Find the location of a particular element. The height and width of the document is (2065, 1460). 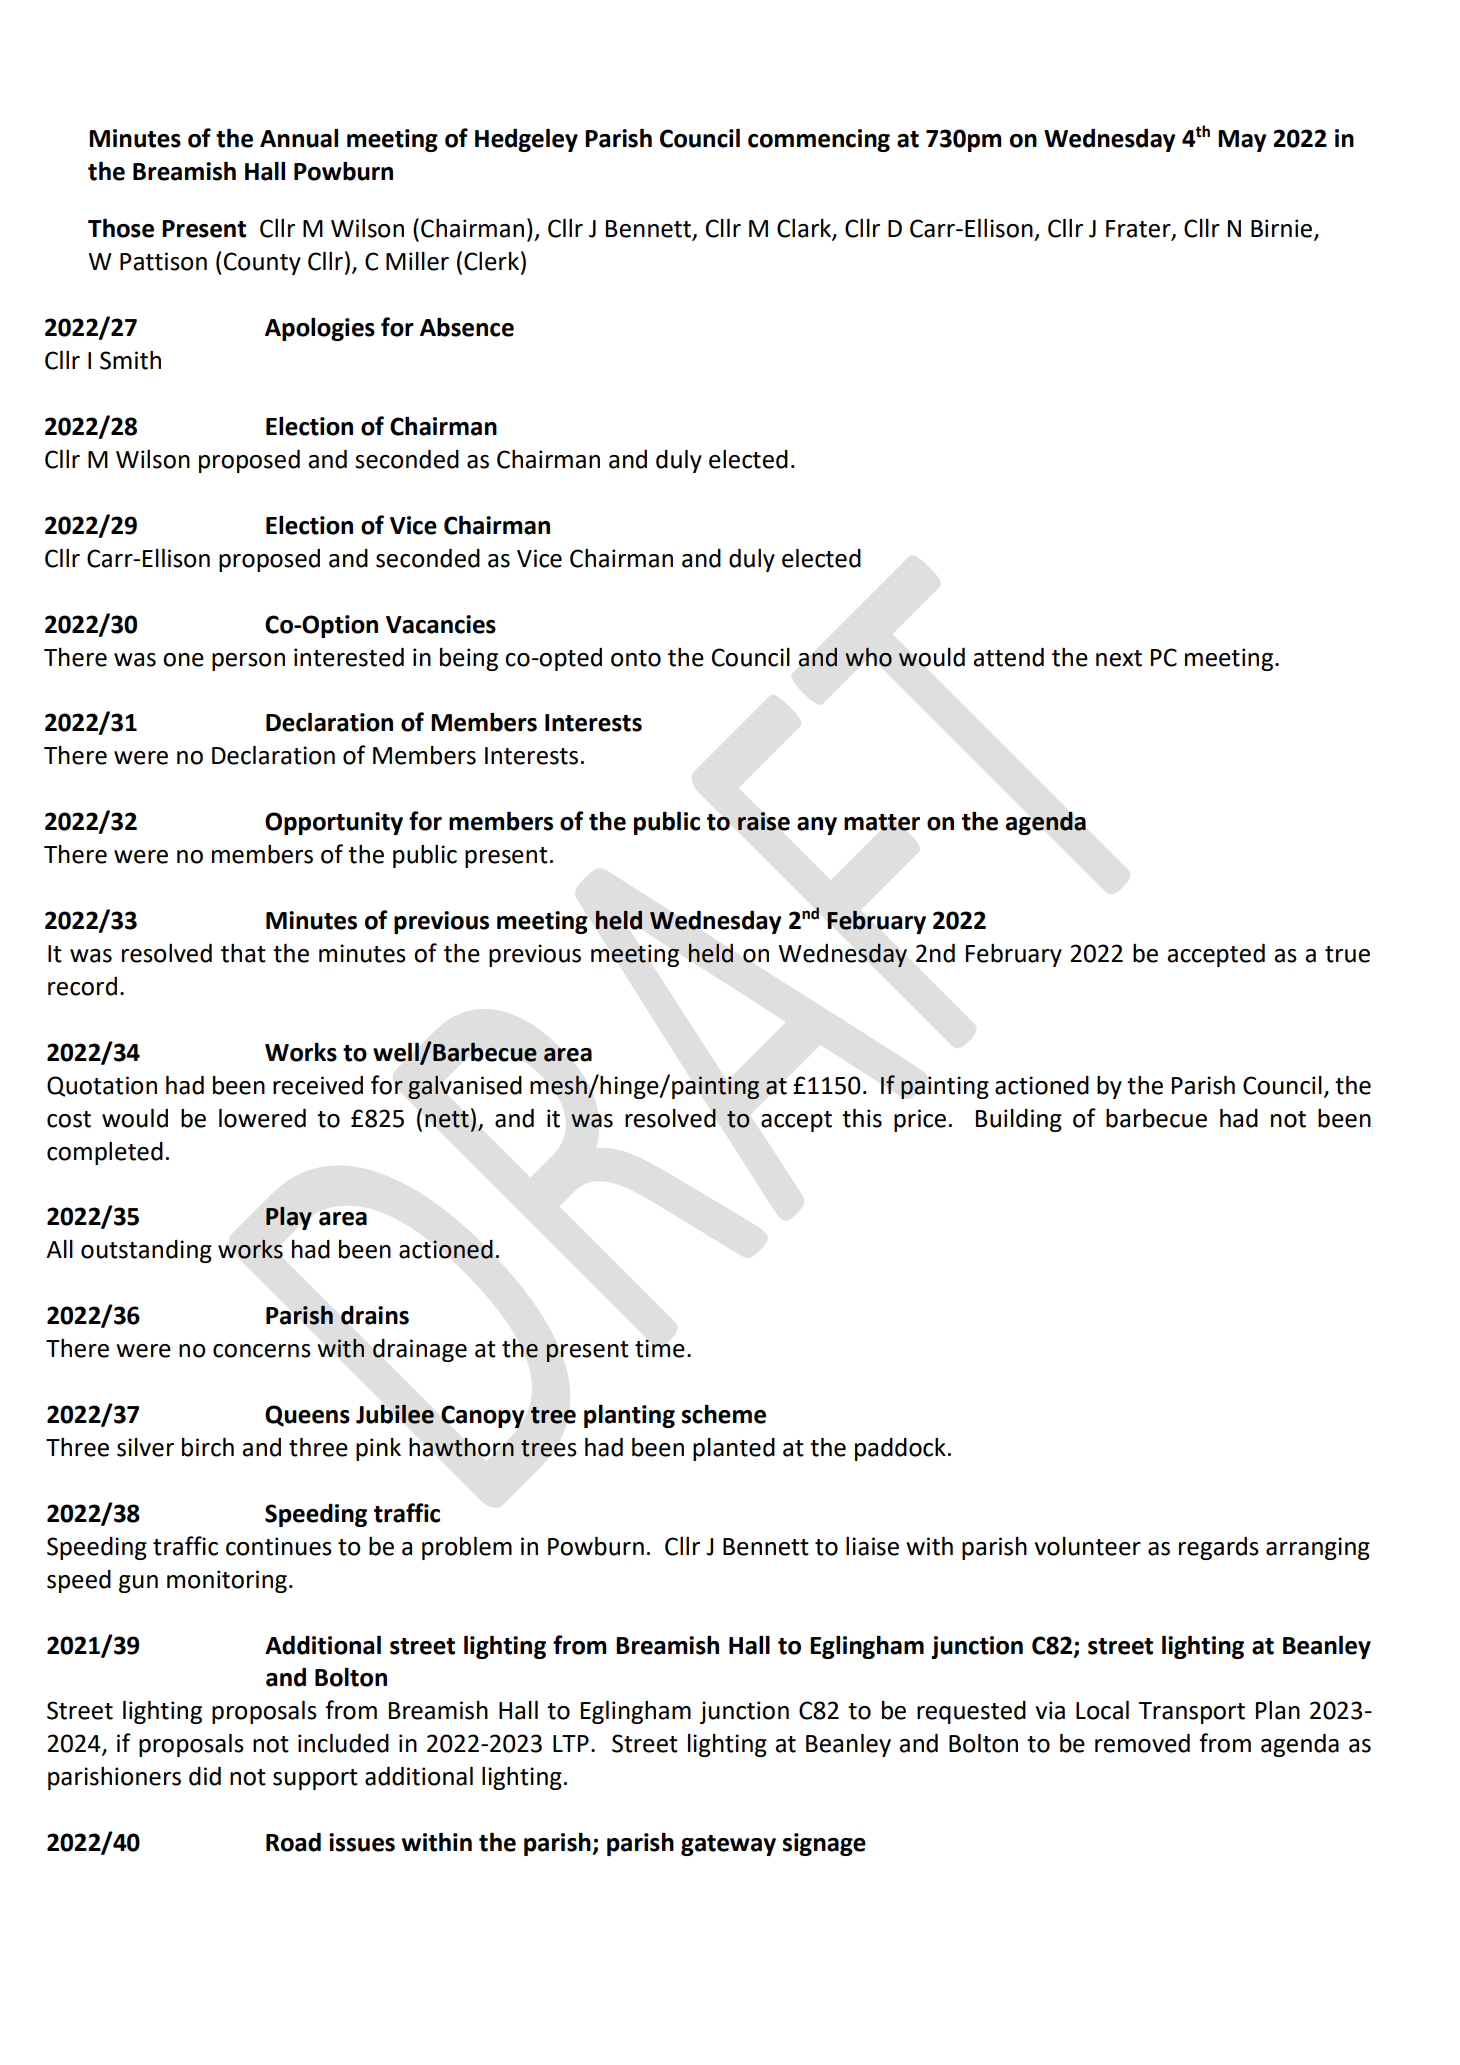

May is located at coordinates (1242, 141).
